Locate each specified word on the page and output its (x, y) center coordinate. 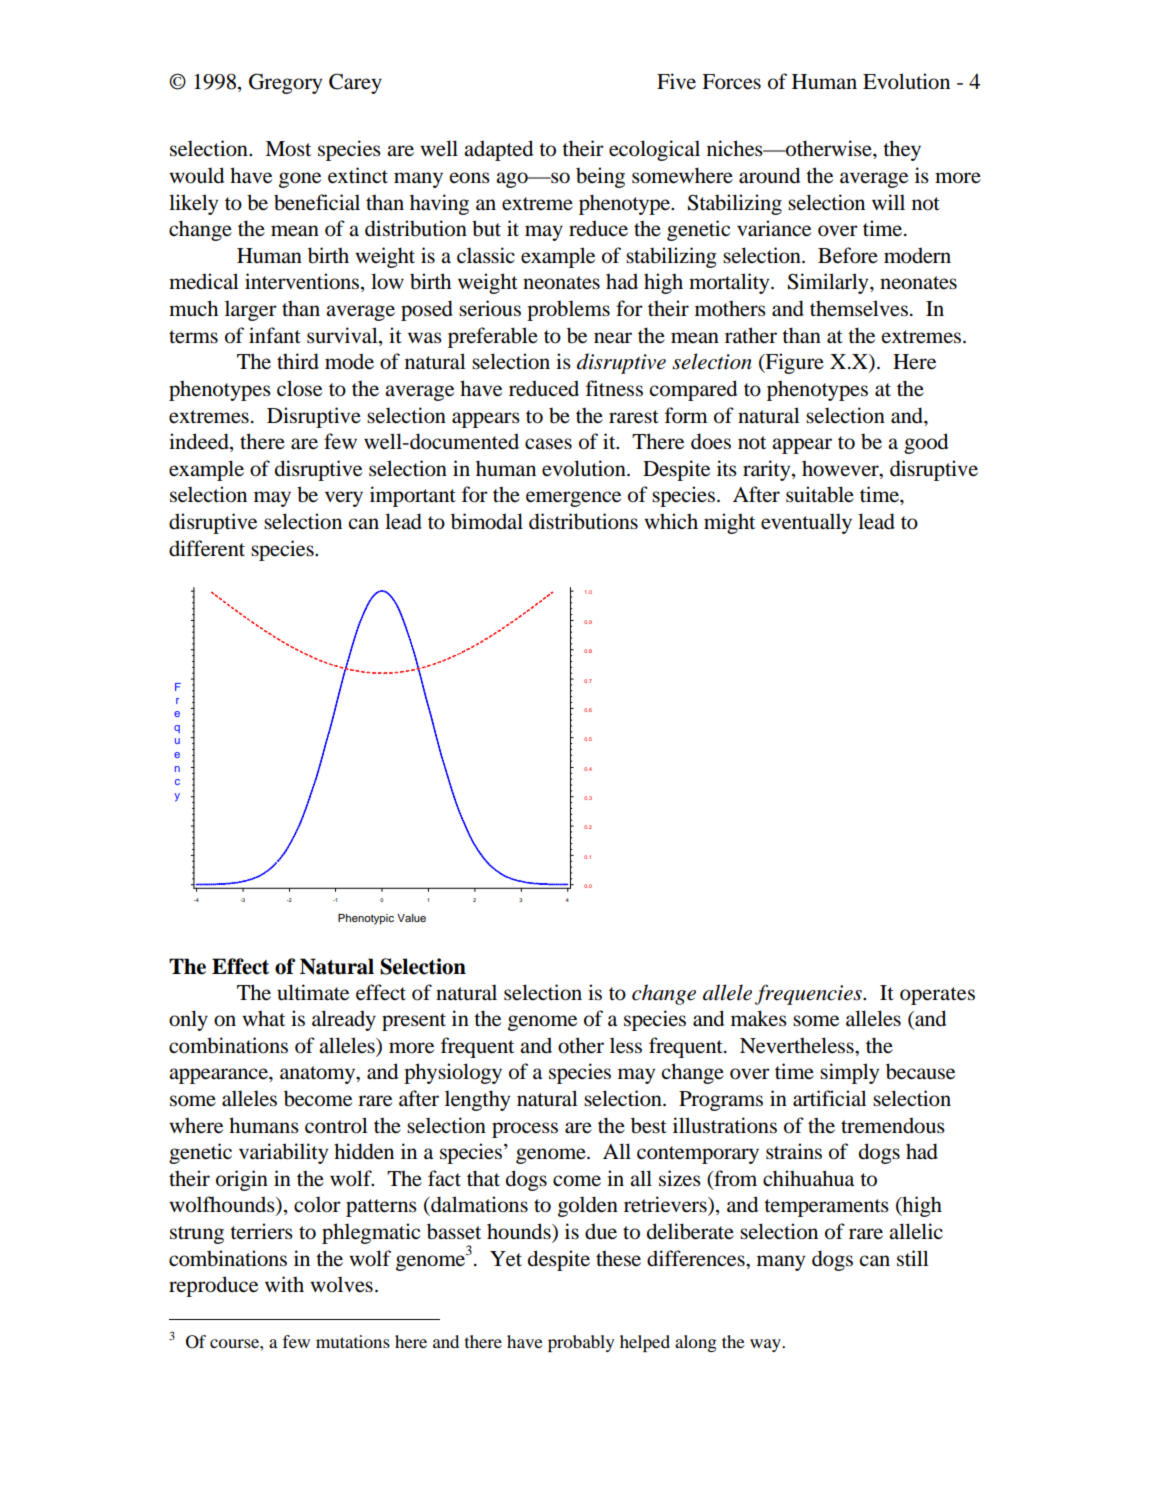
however (841, 468)
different (207, 548)
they (902, 150)
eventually (806, 523)
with (284, 1284)
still (913, 1258)
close (299, 388)
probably (581, 1343)
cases (548, 444)
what (263, 1018)
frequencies (809, 994)
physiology (453, 1073)
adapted (498, 150)
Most (288, 149)
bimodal (487, 521)
